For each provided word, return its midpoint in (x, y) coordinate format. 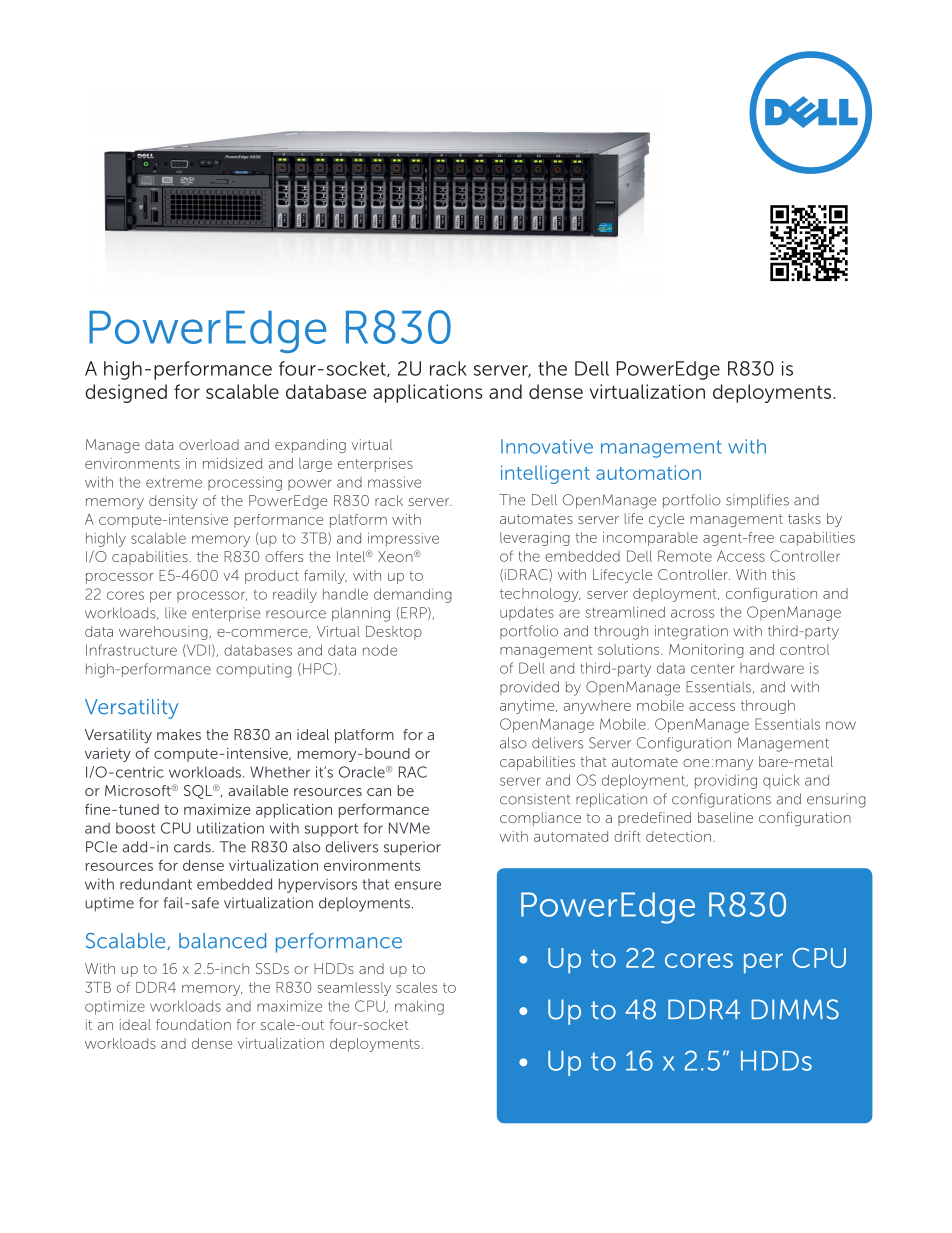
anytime (528, 707)
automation (648, 472)
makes (179, 734)
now (841, 725)
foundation (193, 1024)
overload (209, 444)
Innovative (547, 446)
